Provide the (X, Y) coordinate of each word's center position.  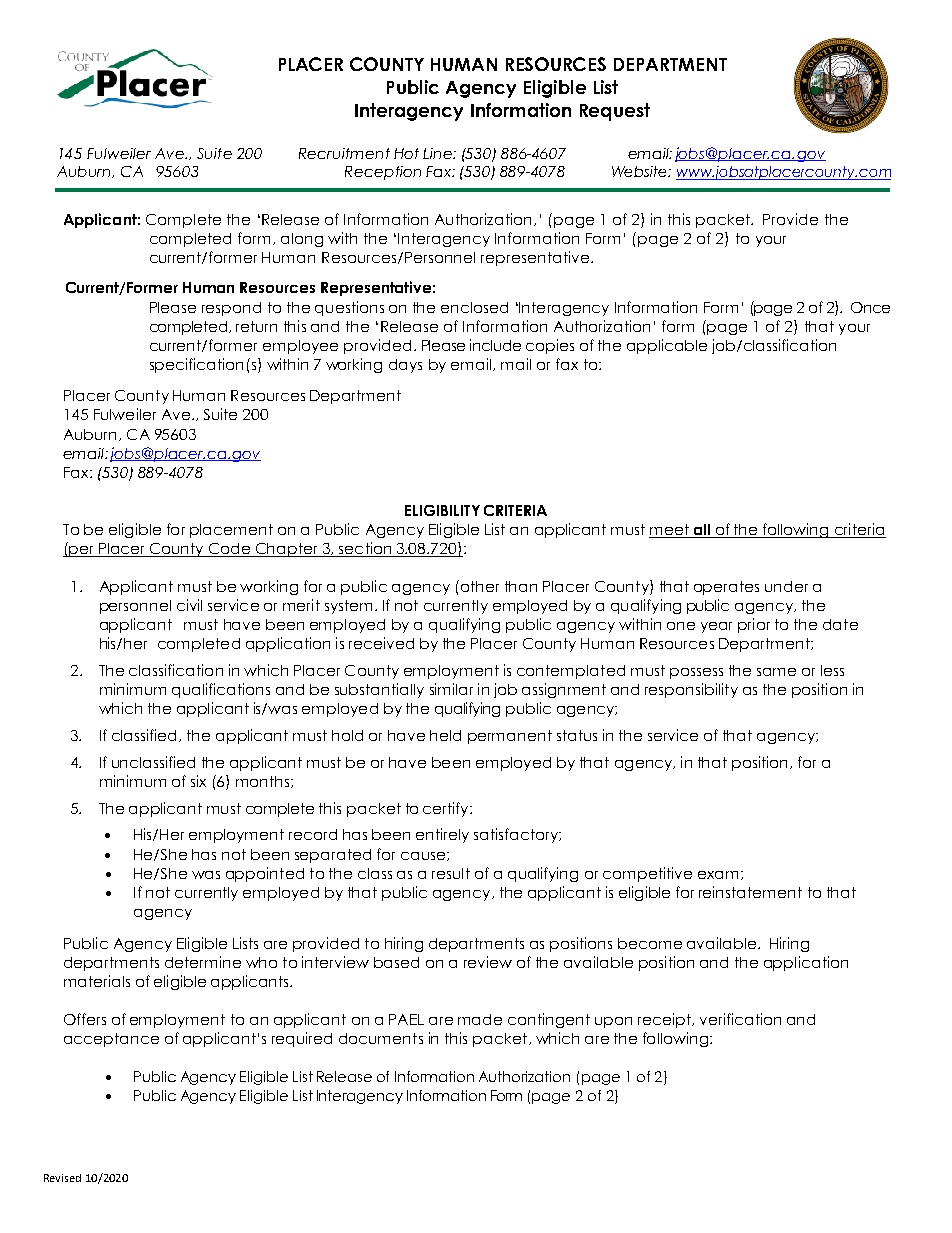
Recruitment (344, 153)
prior (754, 625)
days (405, 366)
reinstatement (750, 892)
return (256, 326)
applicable (667, 346)
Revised (62, 1178)
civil (189, 605)
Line (438, 153)
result (451, 873)
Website (640, 171)
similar (451, 689)
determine (203, 962)
